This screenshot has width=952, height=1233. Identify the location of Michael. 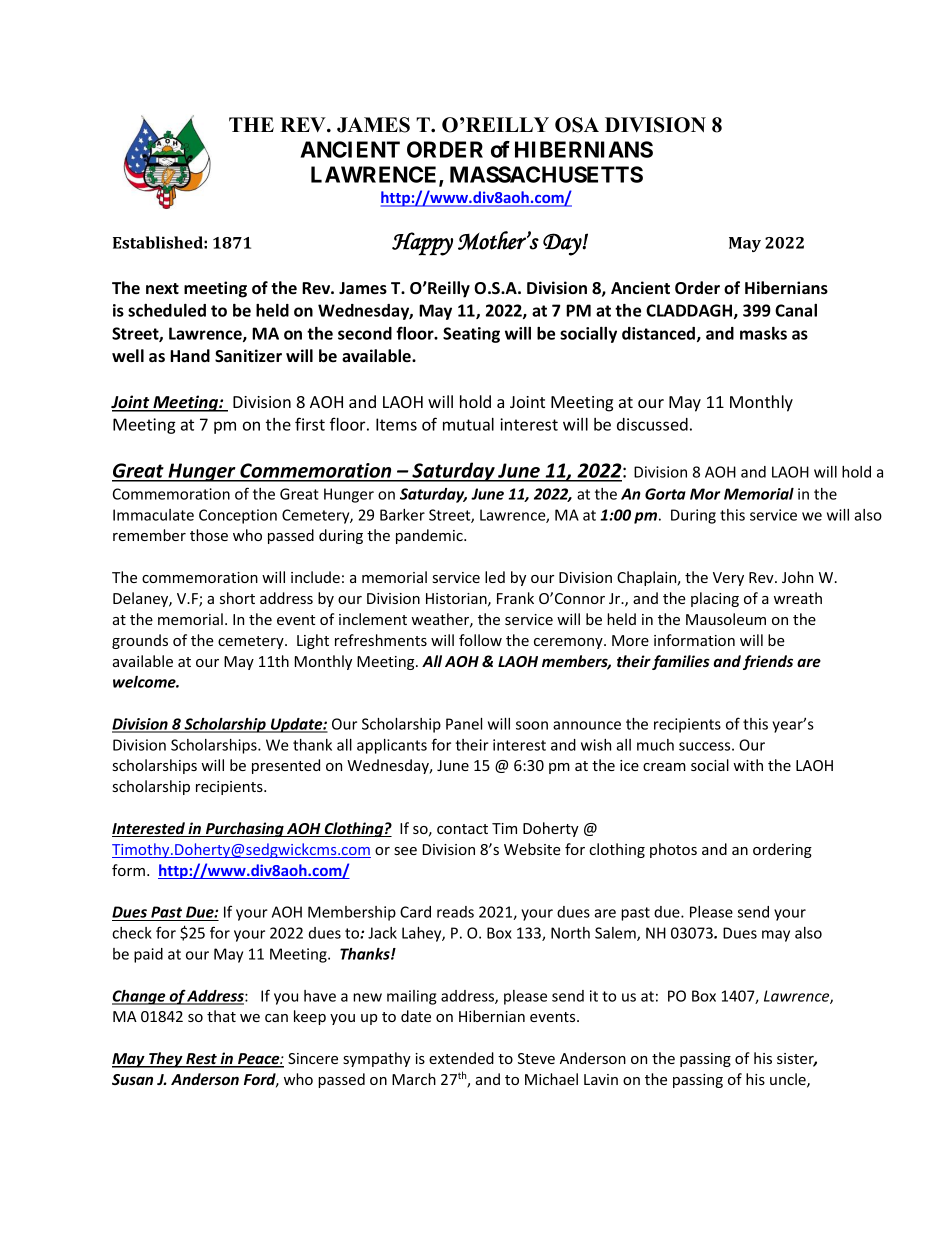
(551, 1079).
